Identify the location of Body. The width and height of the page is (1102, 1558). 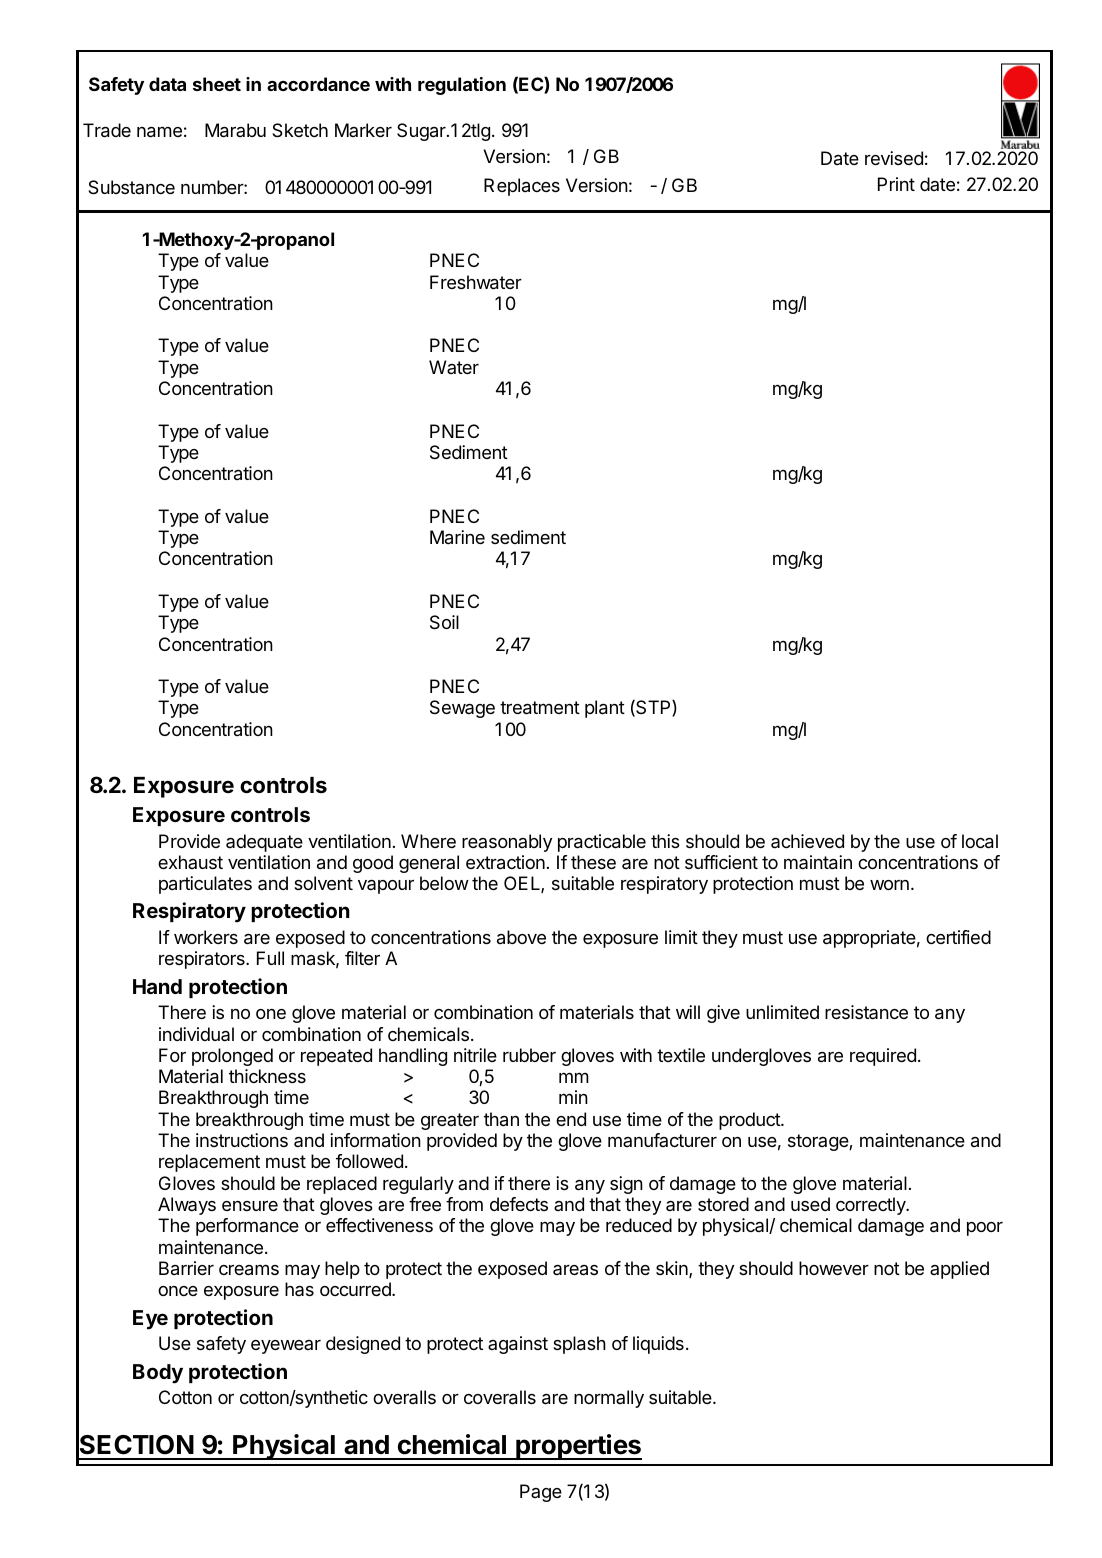
(158, 1374).
